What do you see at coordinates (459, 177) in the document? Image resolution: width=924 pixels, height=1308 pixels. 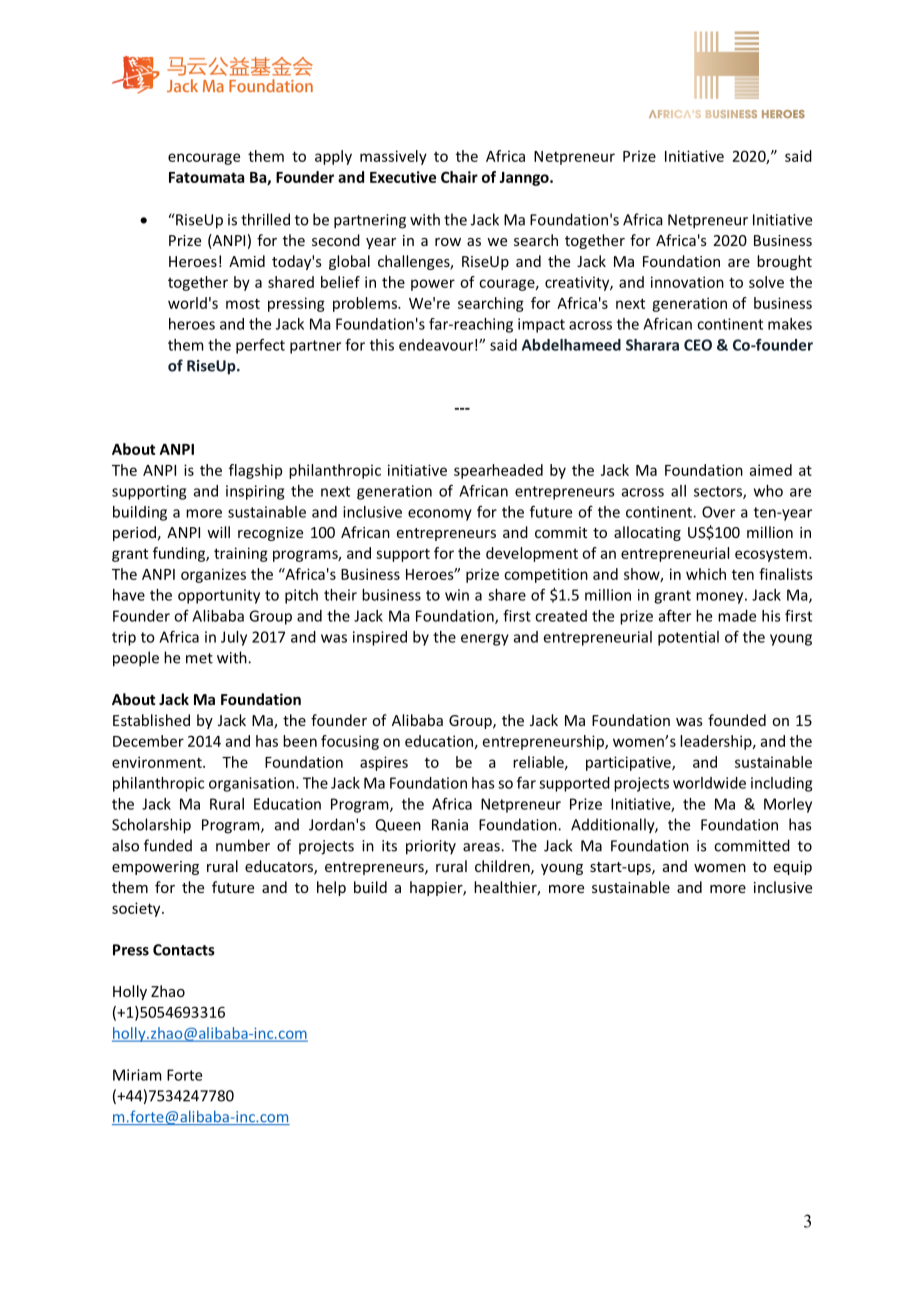 I see `Chair` at bounding box center [459, 177].
